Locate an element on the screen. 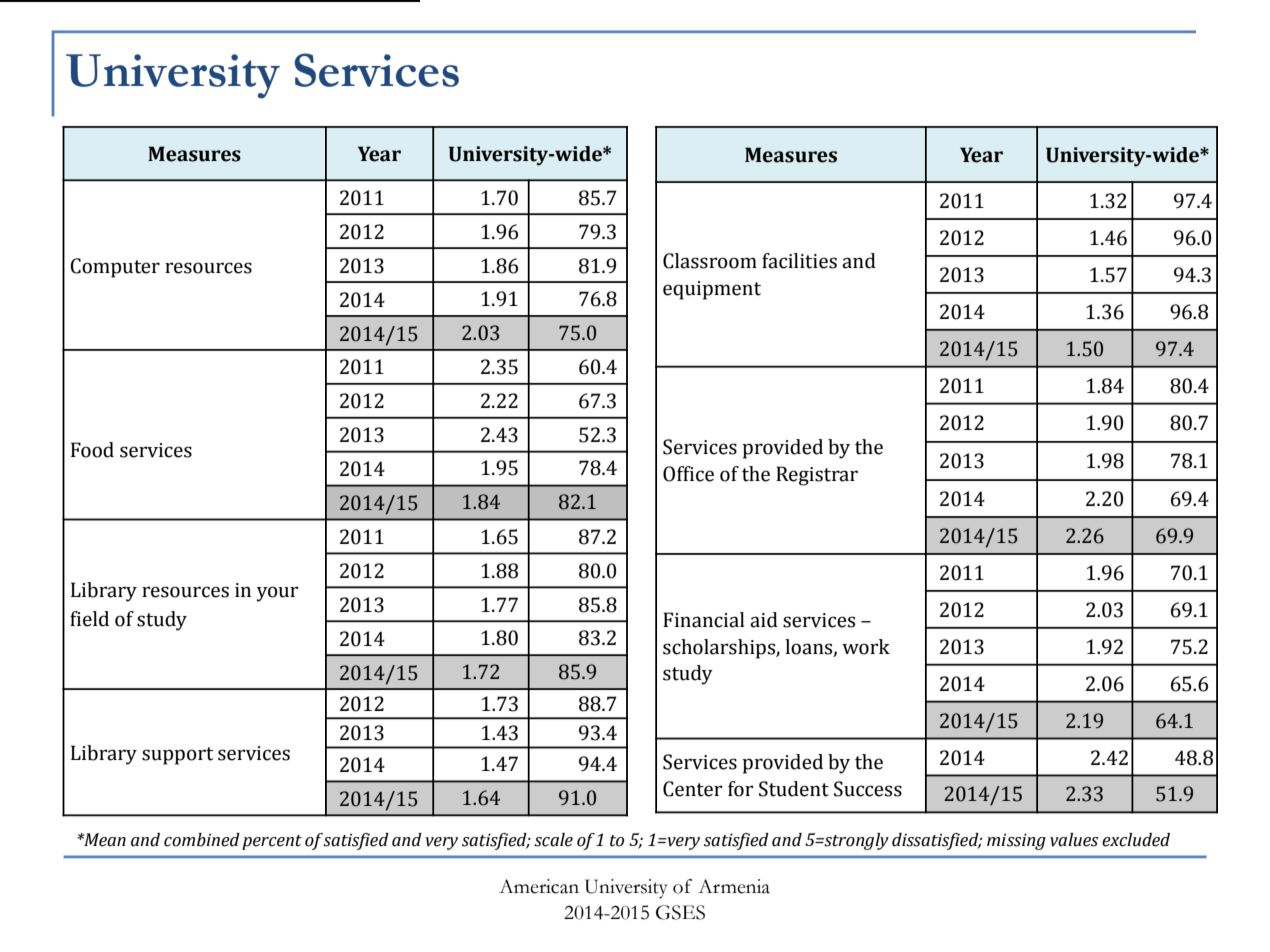 Image resolution: width=1270 pixels, height=952 pixels. work is located at coordinates (866, 647).
